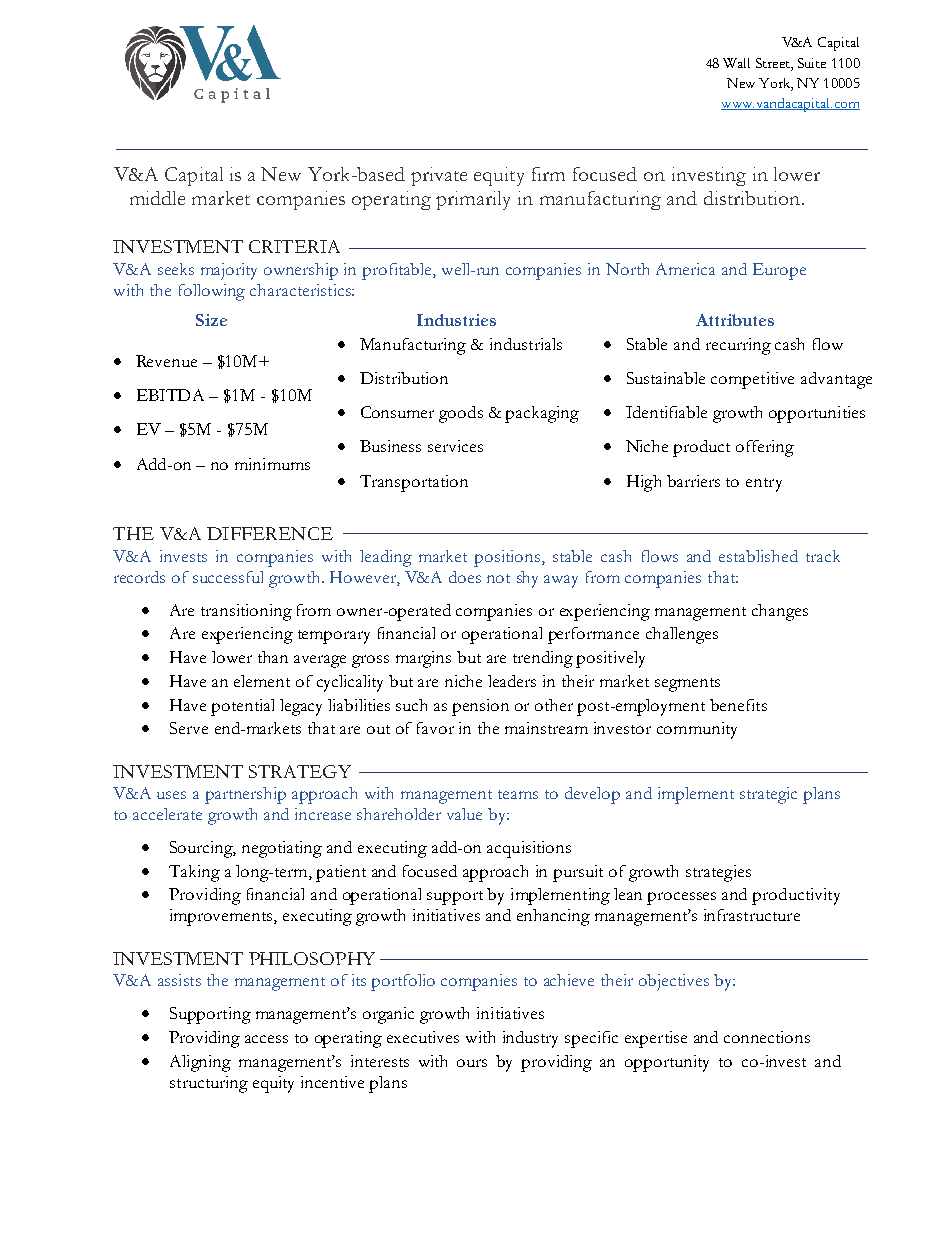  What do you see at coordinates (736, 63) in the screenshot?
I see `Wall` at bounding box center [736, 63].
